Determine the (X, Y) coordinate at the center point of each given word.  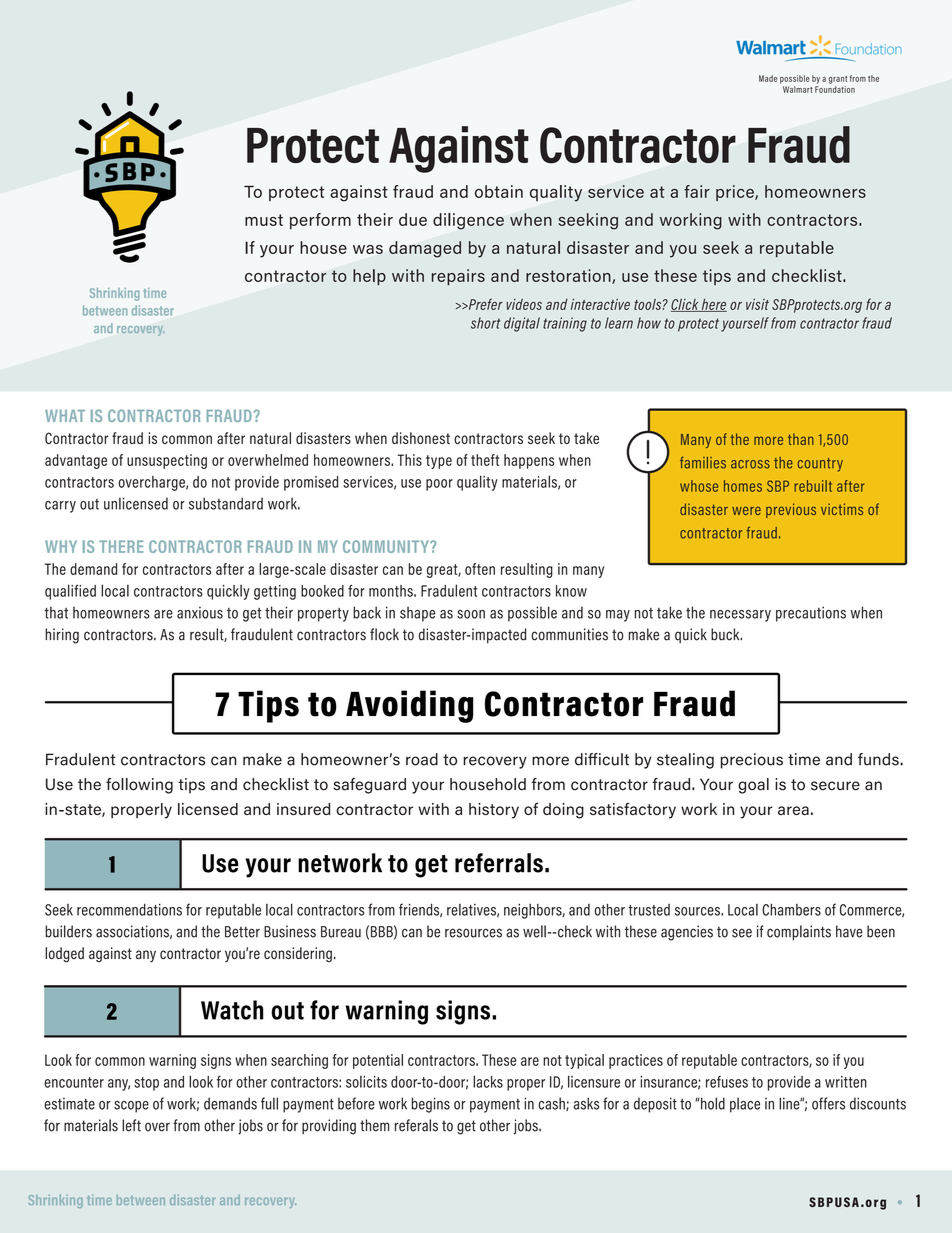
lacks (488, 1081)
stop (146, 1084)
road (422, 759)
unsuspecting (167, 461)
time (804, 759)
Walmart (798, 89)
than (801, 439)
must (264, 220)
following (139, 786)
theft (485, 460)
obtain (499, 191)
